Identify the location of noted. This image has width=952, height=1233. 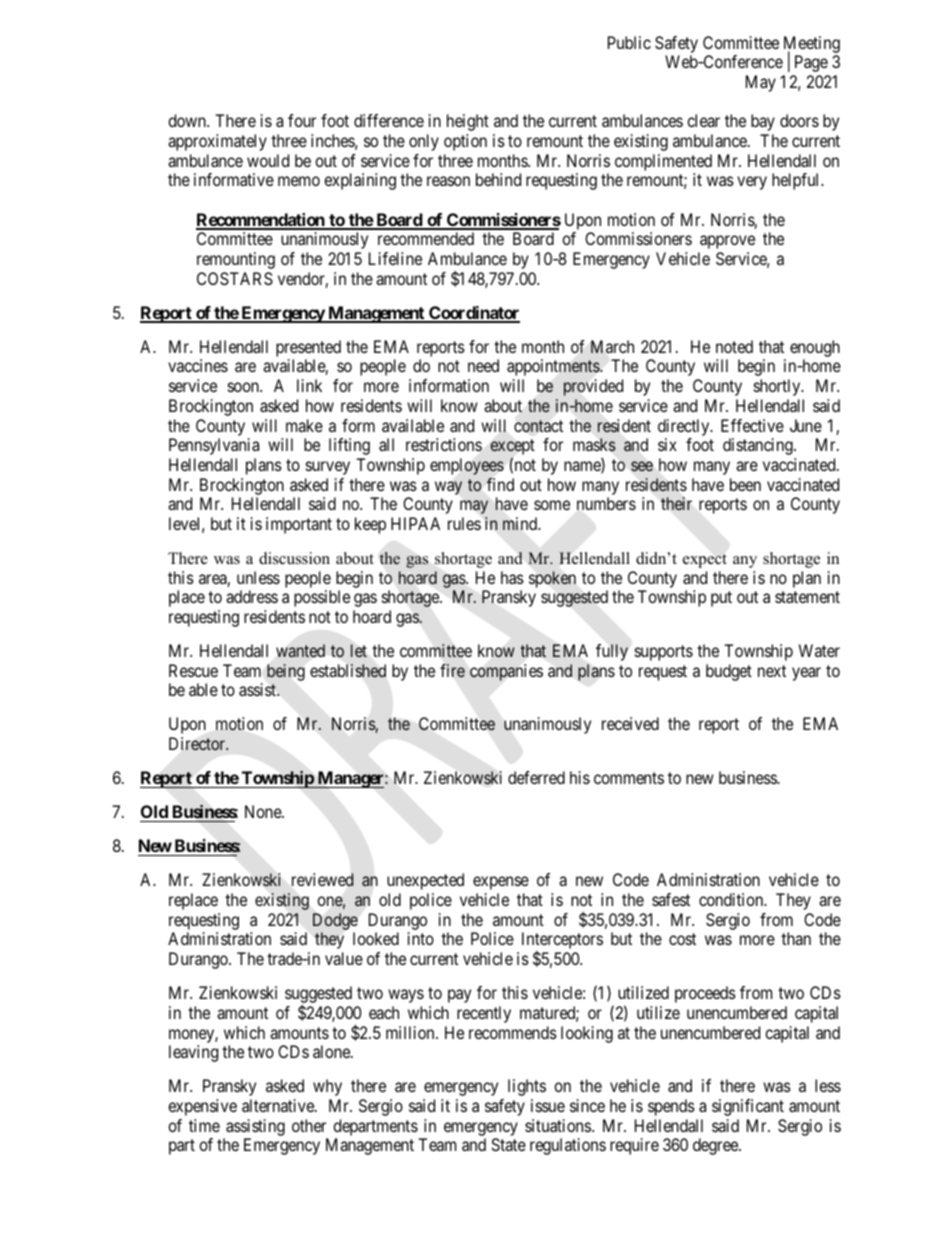
(734, 346).
